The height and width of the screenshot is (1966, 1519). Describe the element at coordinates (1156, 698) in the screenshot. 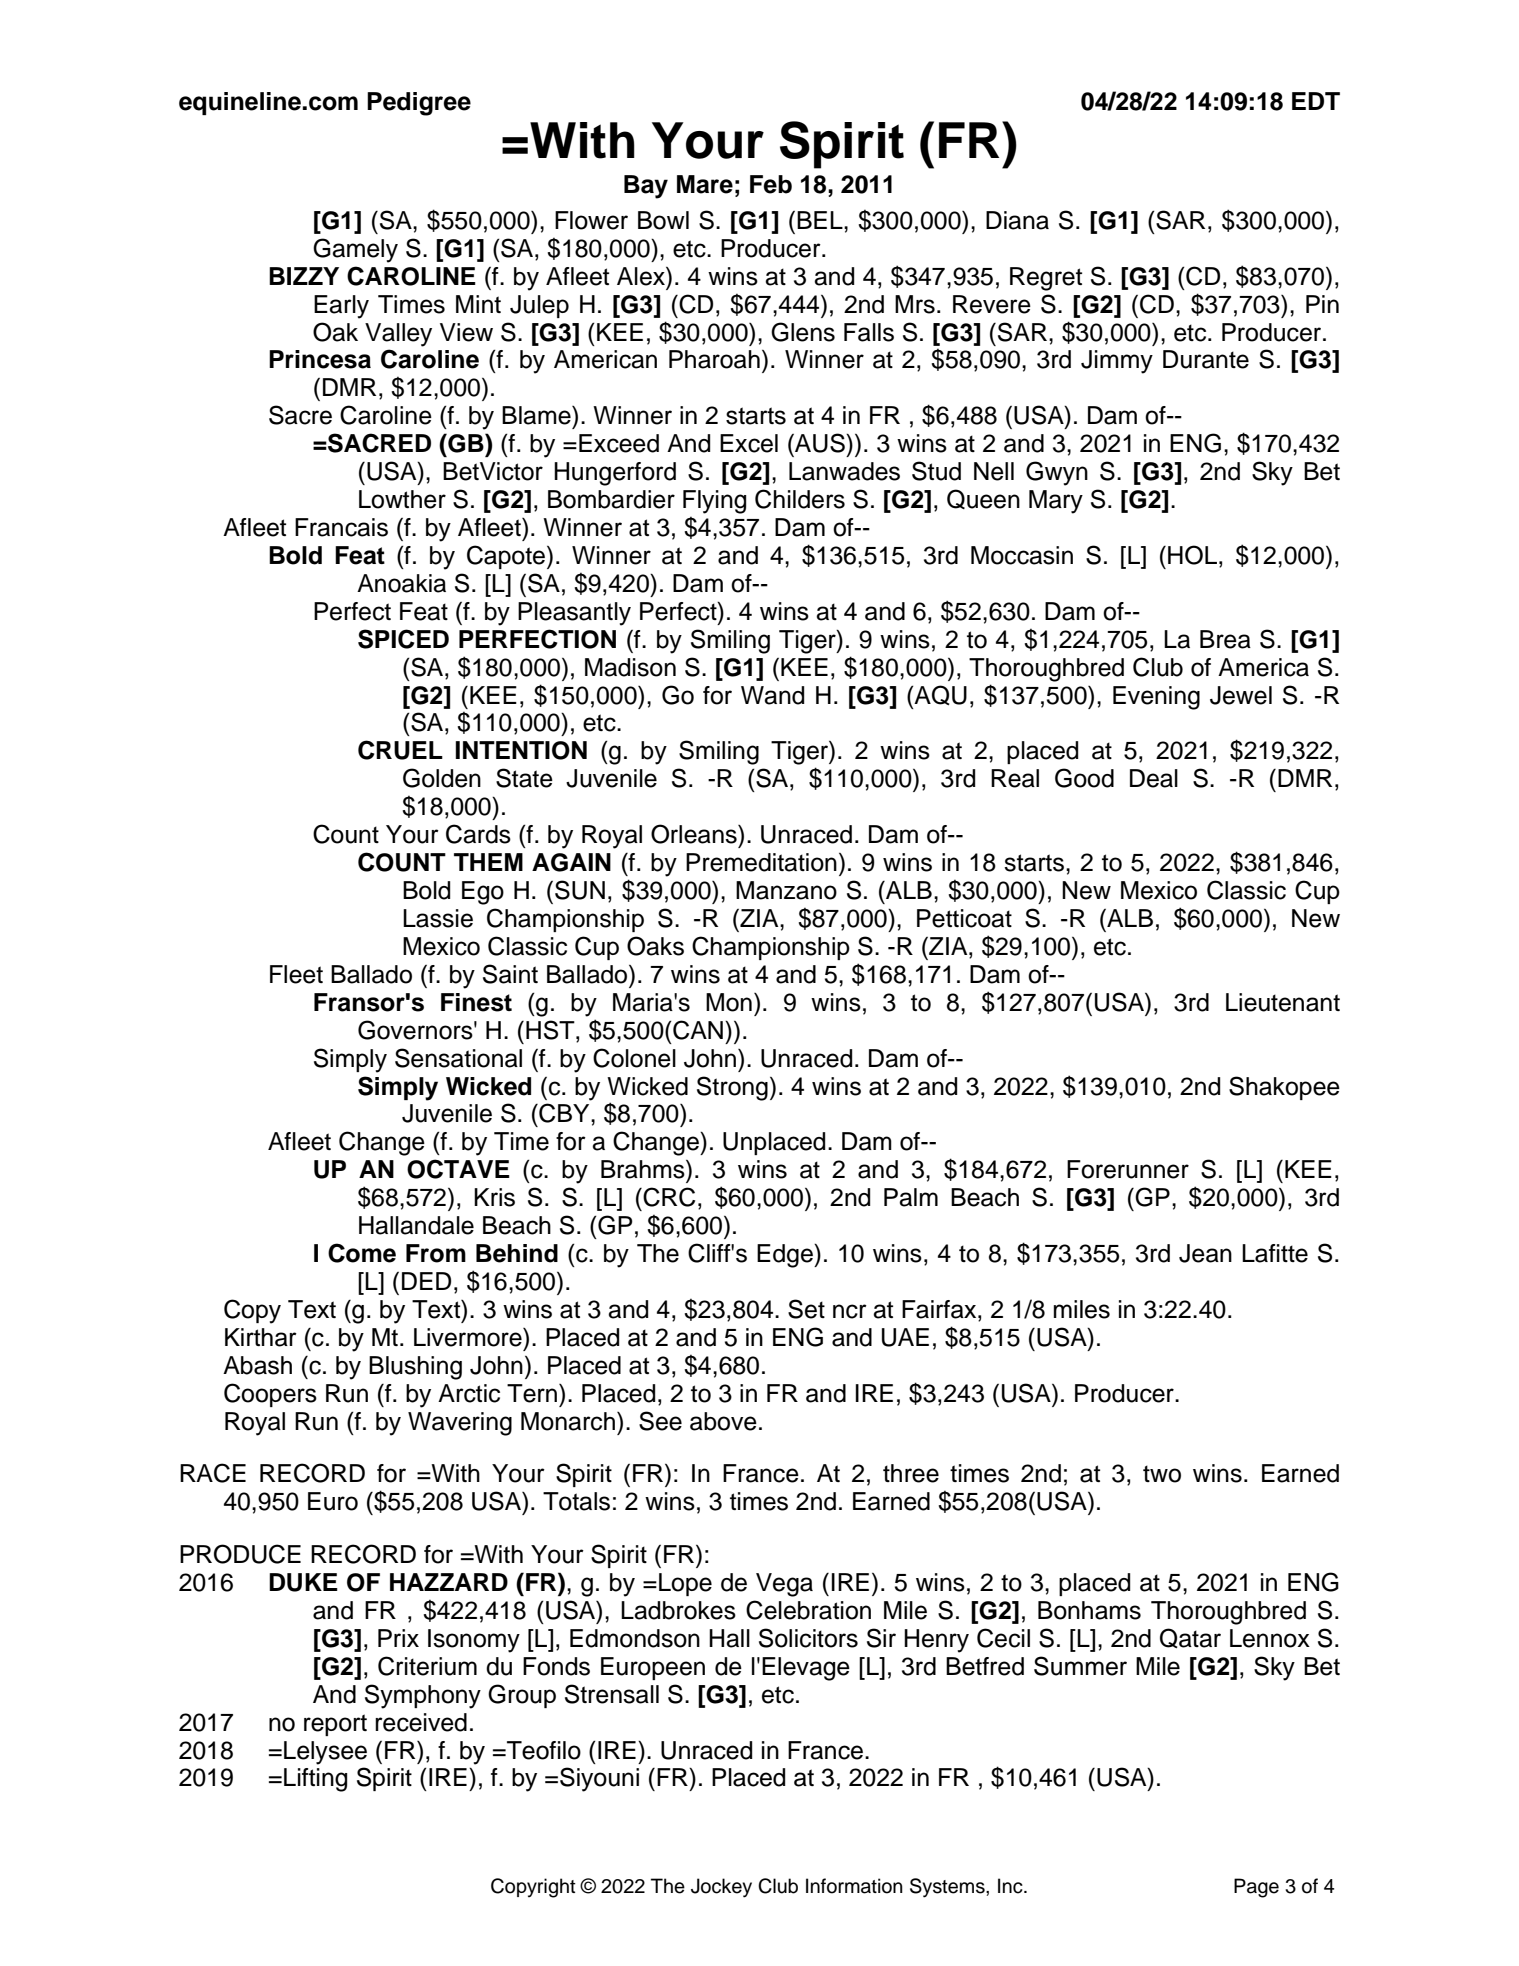

I see `Evening` at that location.
